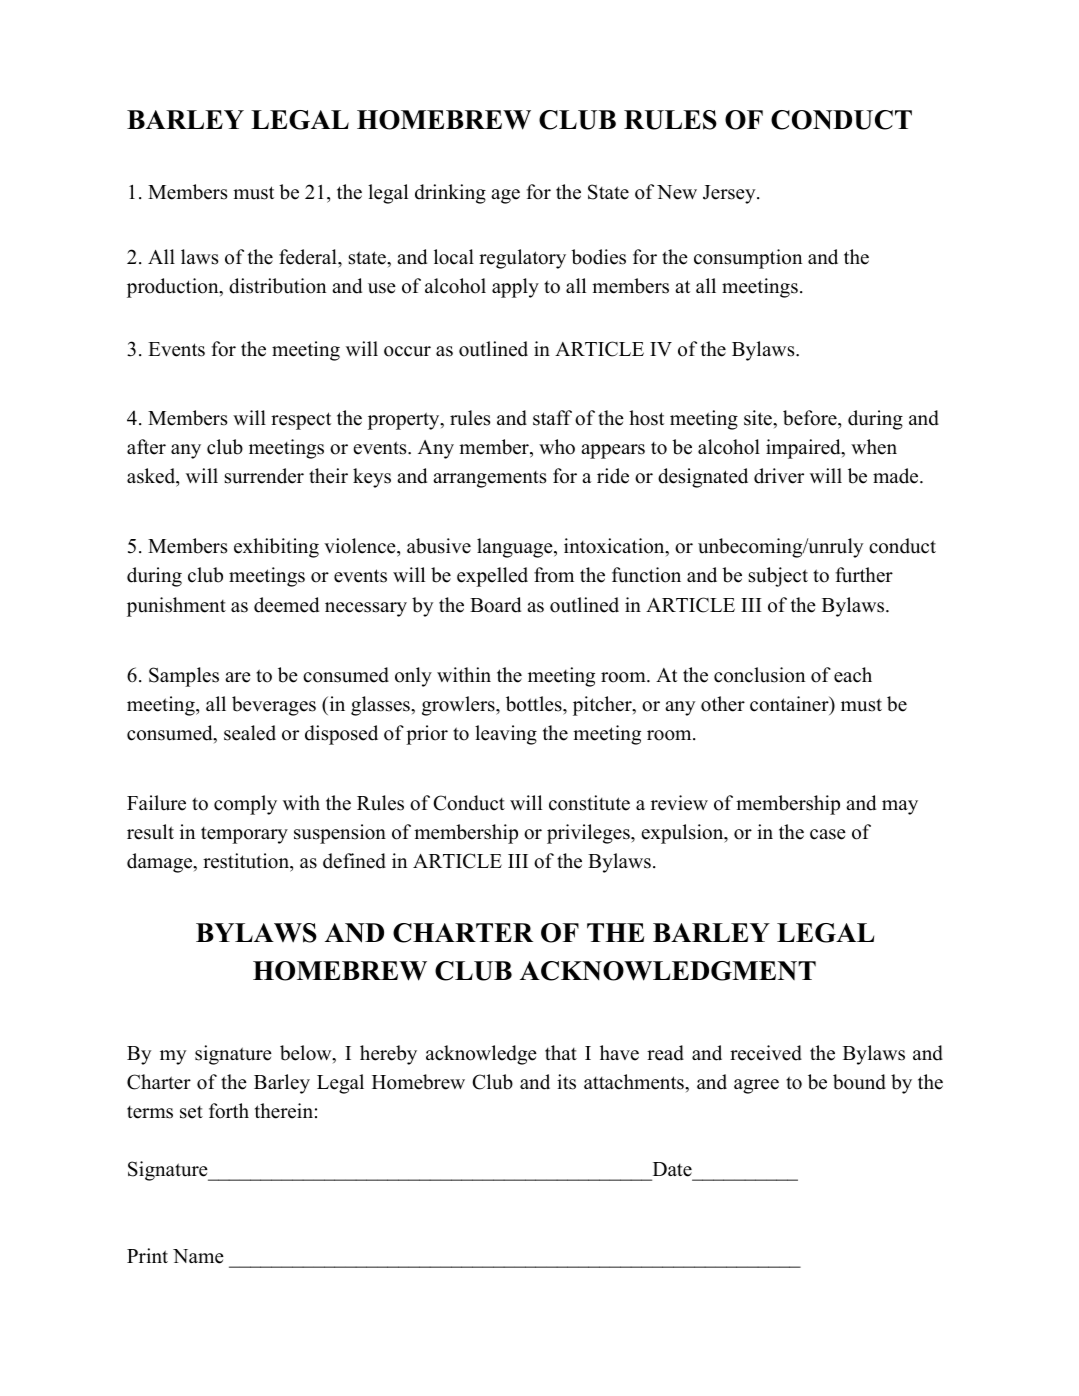 Image resolution: width=1079 pixels, height=1396 pixels. I want to click on sealed, so click(250, 733).
